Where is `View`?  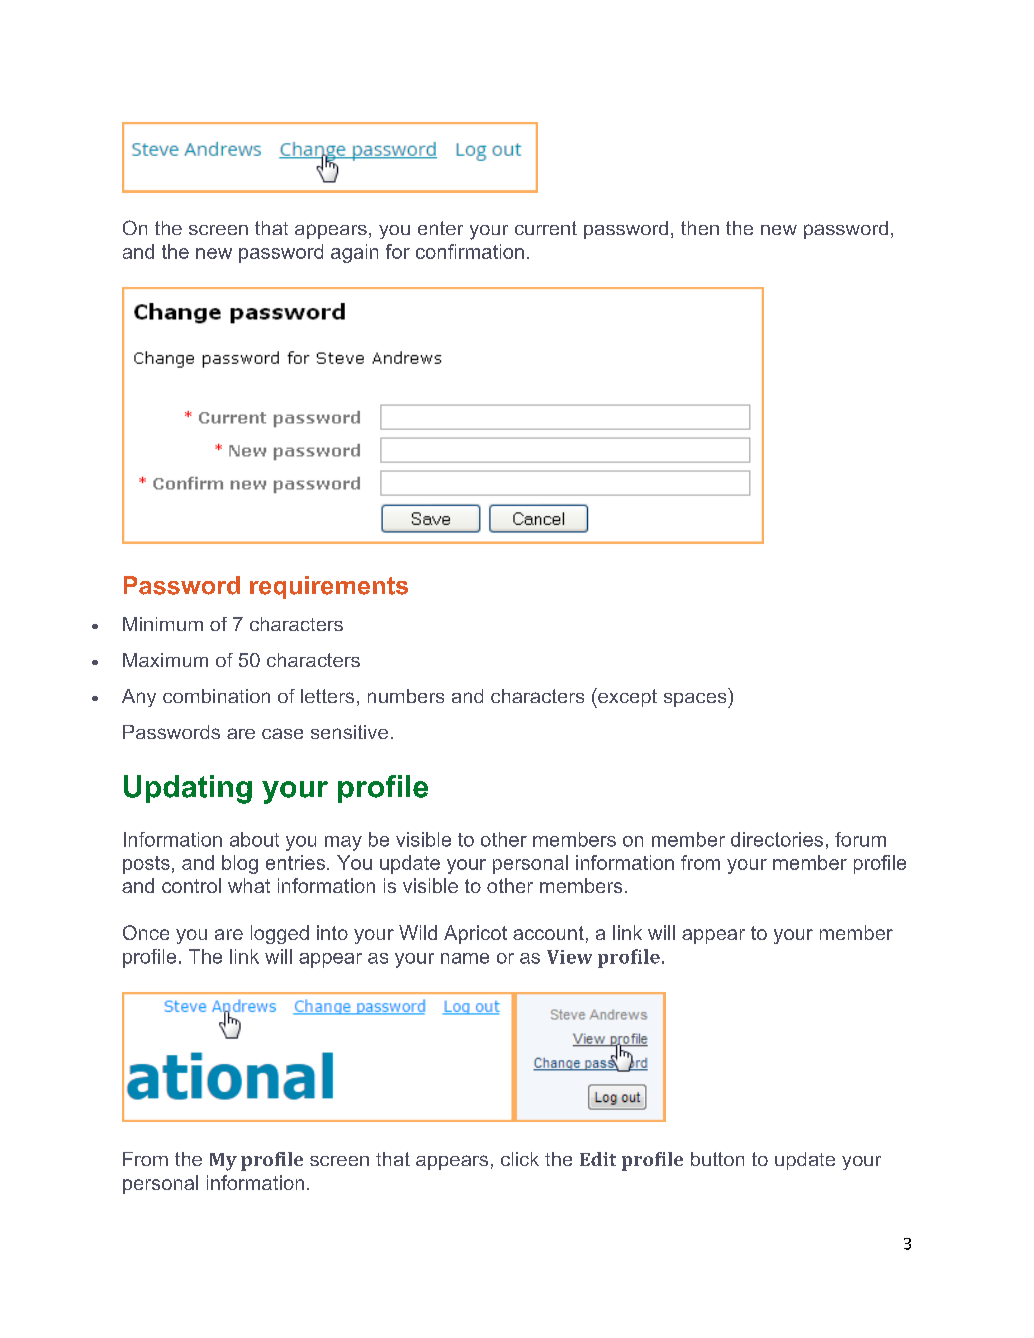 View is located at coordinates (569, 957).
